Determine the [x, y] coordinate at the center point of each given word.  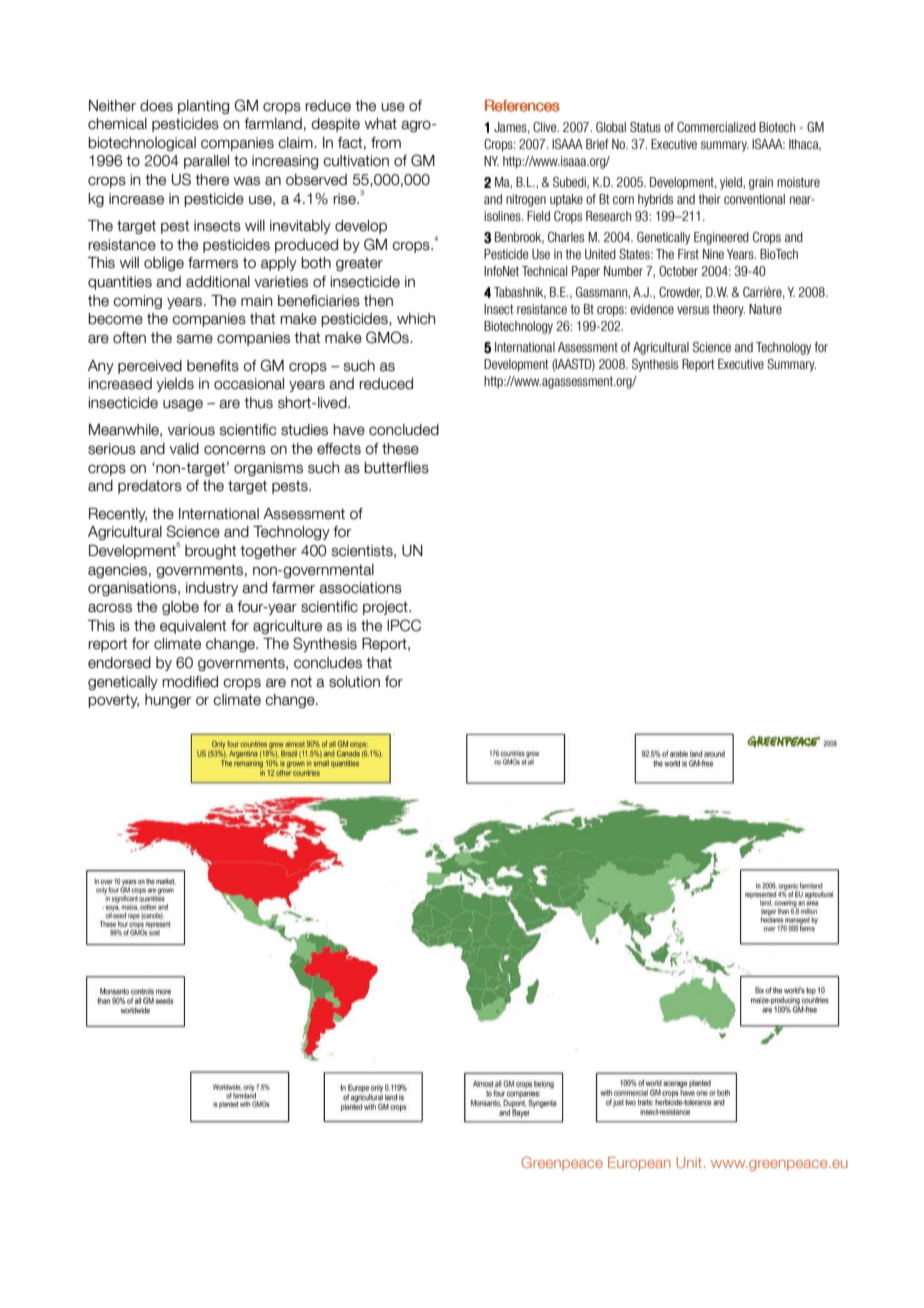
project [386, 608]
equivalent [193, 627]
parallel [206, 162]
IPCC [404, 625]
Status [645, 127]
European [639, 1164]
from [386, 143]
